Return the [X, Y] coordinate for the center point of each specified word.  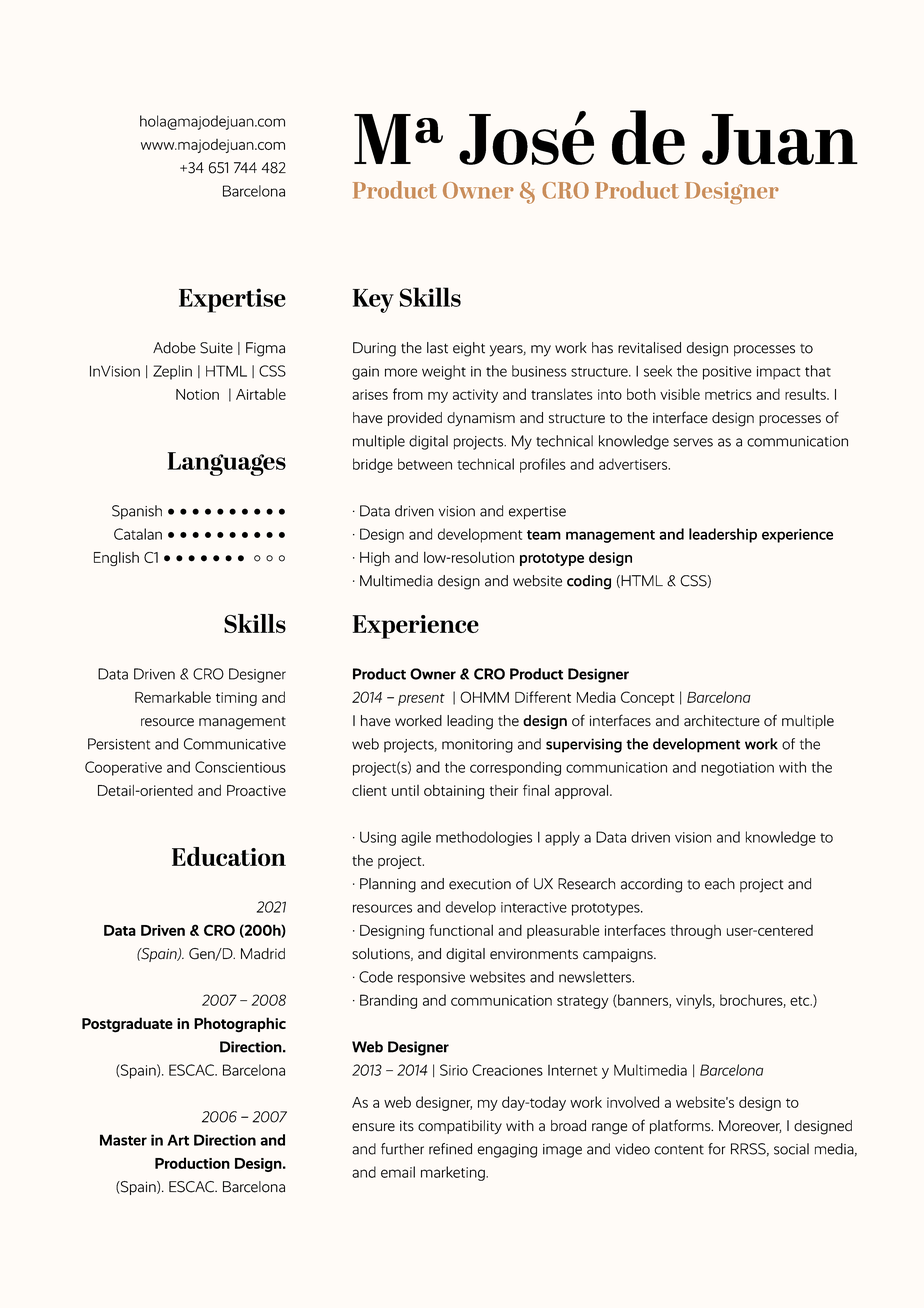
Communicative [235, 744]
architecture [722, 721]
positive [727, 373]
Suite [216, 348]
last [437, 348]
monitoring [477, 746]
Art [178, 1140]
